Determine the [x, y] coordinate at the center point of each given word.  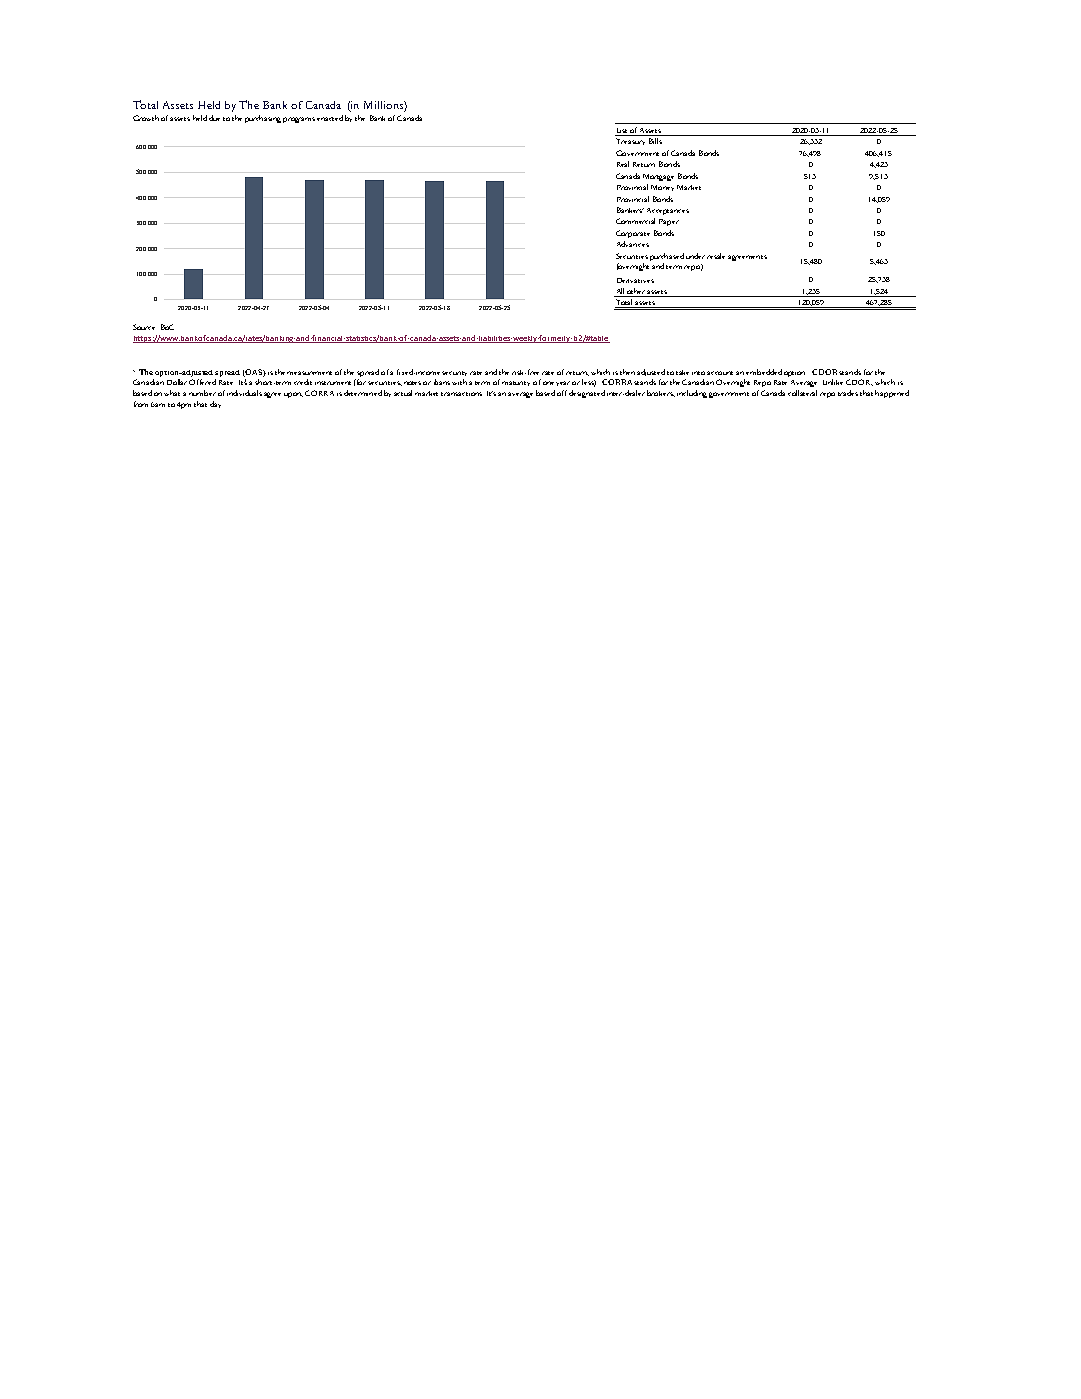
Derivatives [635, 280]
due [214, 118]
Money [662, 188]
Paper [669, 222]
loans [442, 382]
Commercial [635, 221]
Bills [655, 141]
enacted [330, 118]
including [692, 394]
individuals [244, 393]
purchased [667, 257]
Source [144, 327]
